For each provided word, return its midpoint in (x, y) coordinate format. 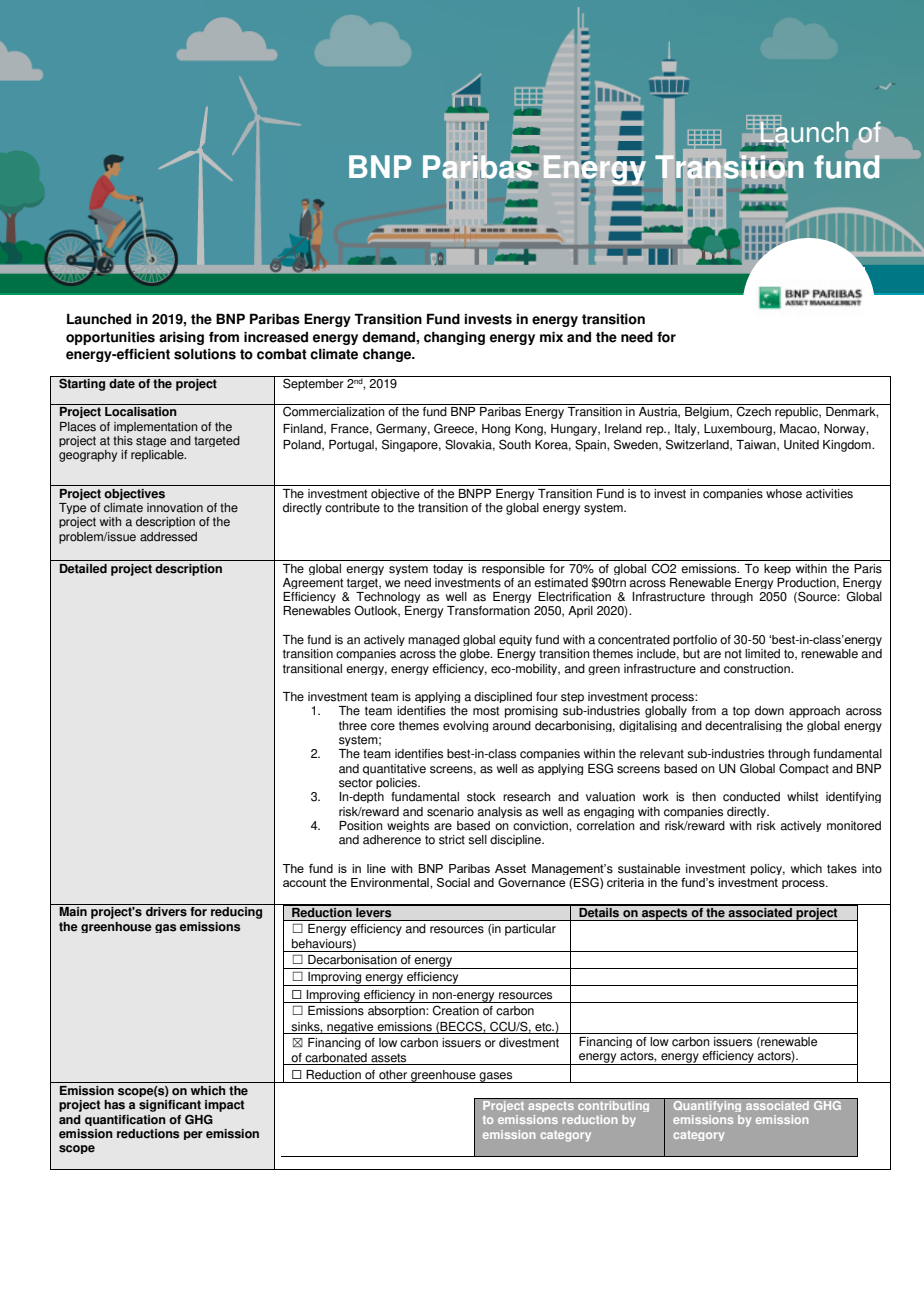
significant (170, 1106)
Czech (754, 411)
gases (496, 1077)
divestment (529, 1043)
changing (454, 338)
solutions (205, 354)
